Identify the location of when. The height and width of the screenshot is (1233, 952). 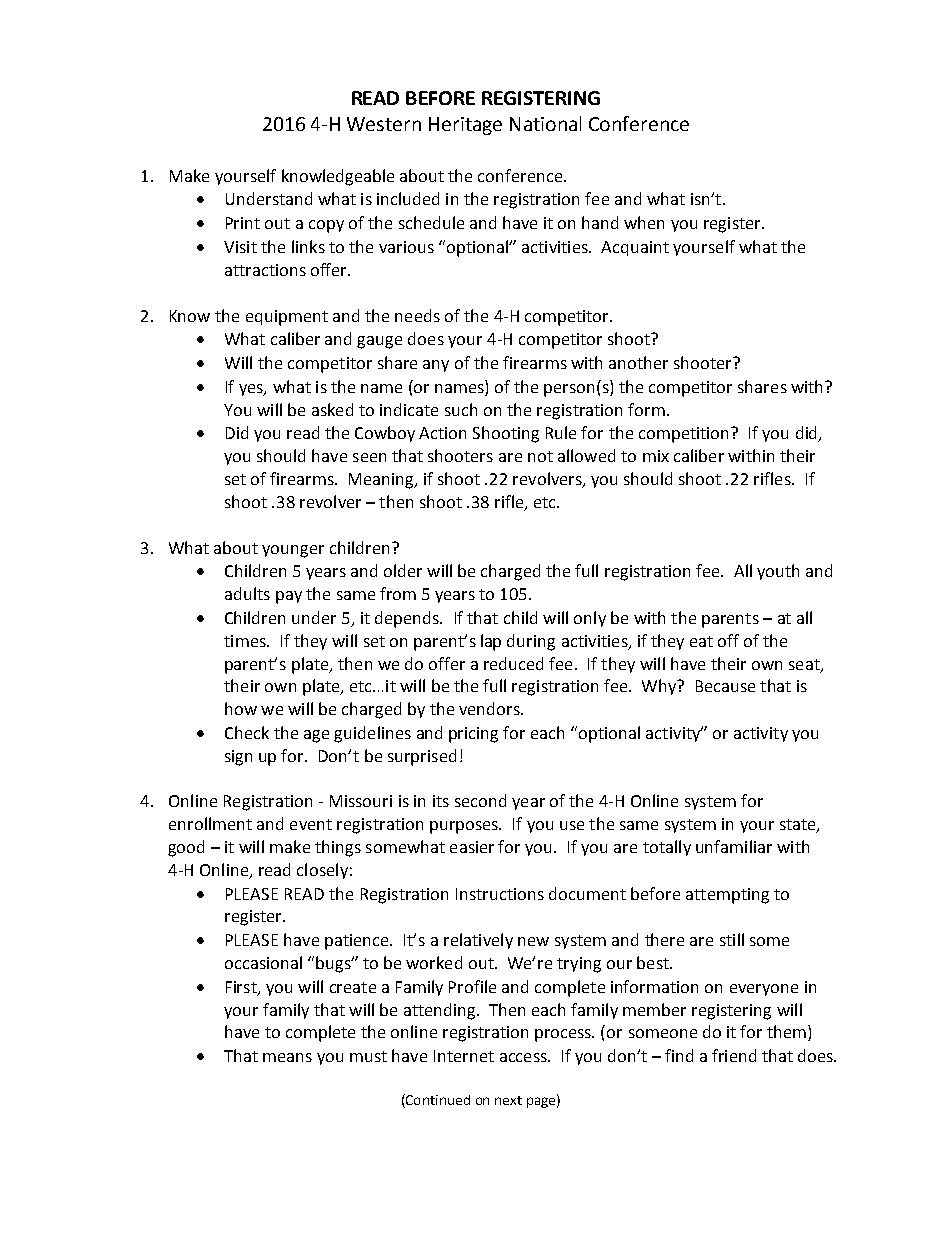
(644, 222).
